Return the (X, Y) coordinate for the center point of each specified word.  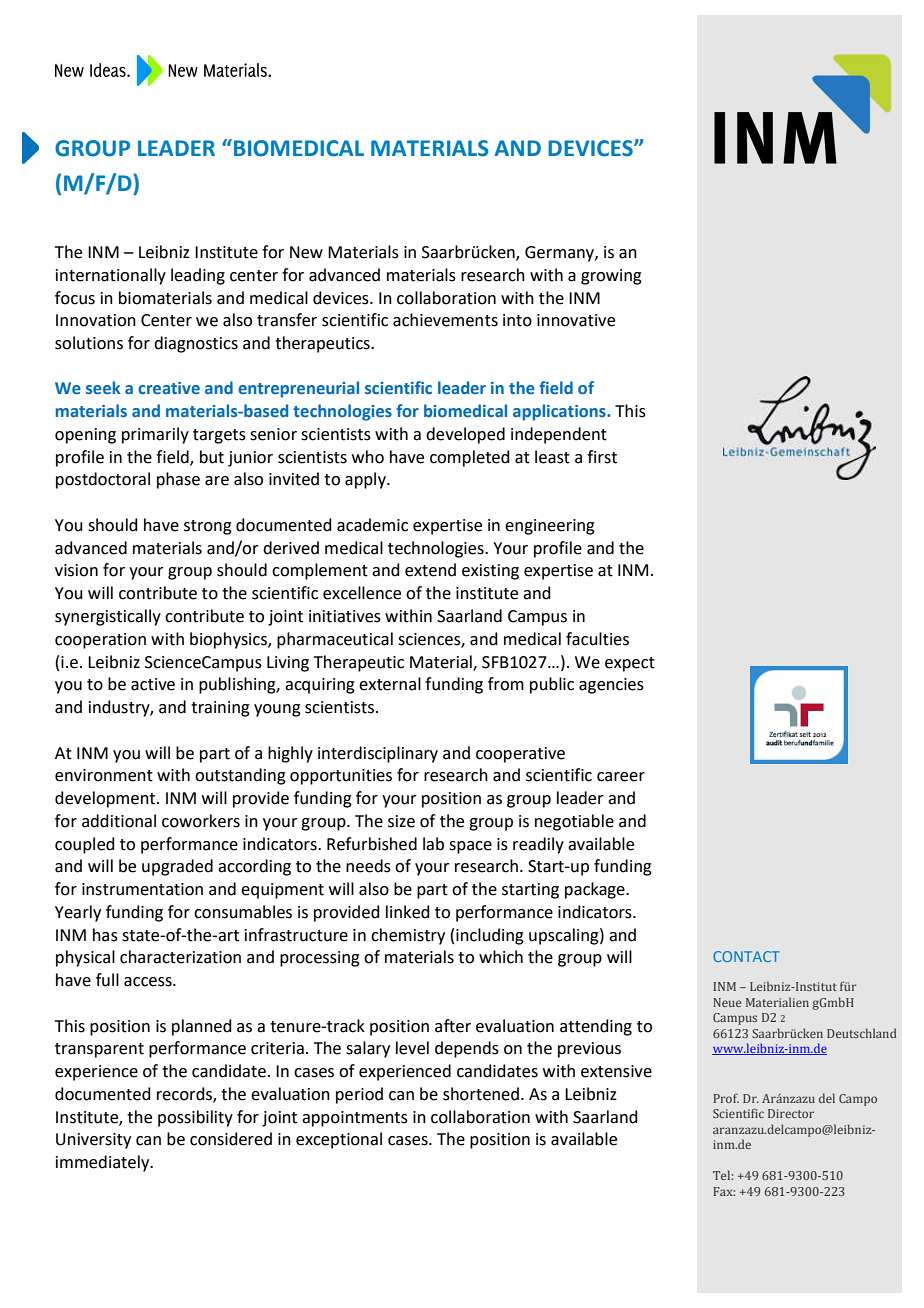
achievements (445, 320)
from (506, 684)
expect (630, 664)
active (153, 684)
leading (198, 276)
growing (611, 277)
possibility (195, 1118)
